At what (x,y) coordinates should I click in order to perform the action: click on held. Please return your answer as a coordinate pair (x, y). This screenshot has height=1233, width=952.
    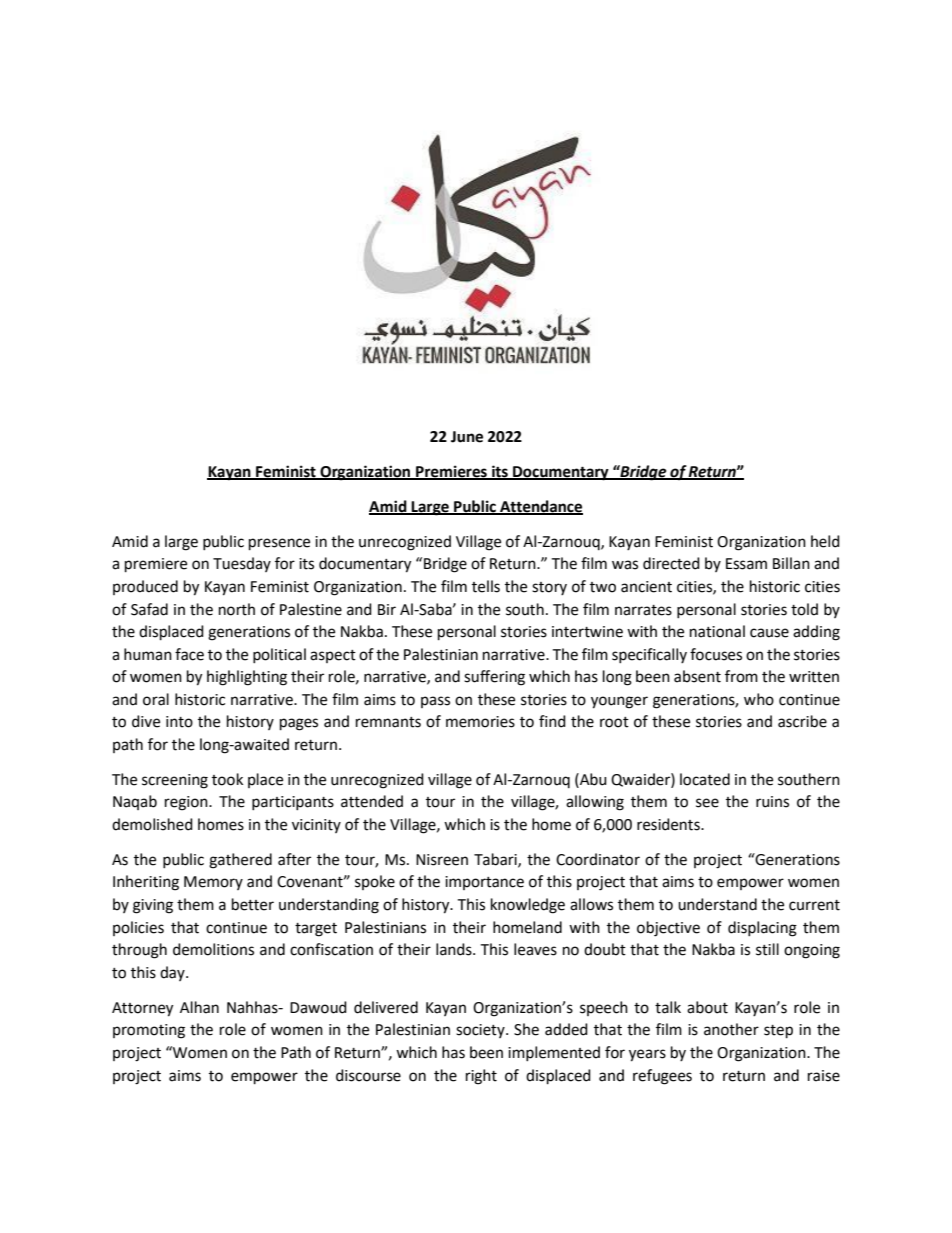
    Looking at the image, I should click on (825, 541).
